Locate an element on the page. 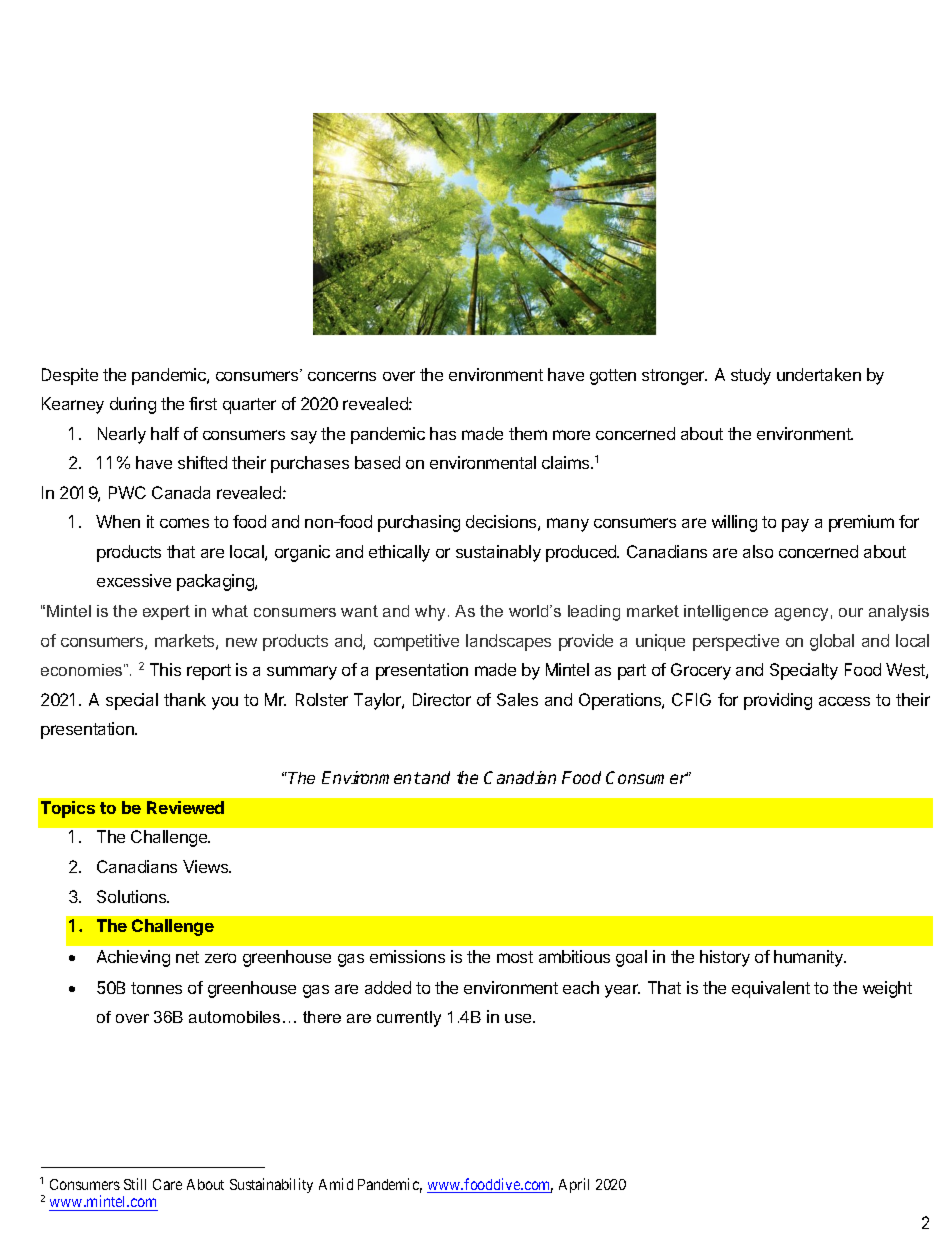  why is located at coordinates (432, 613).
